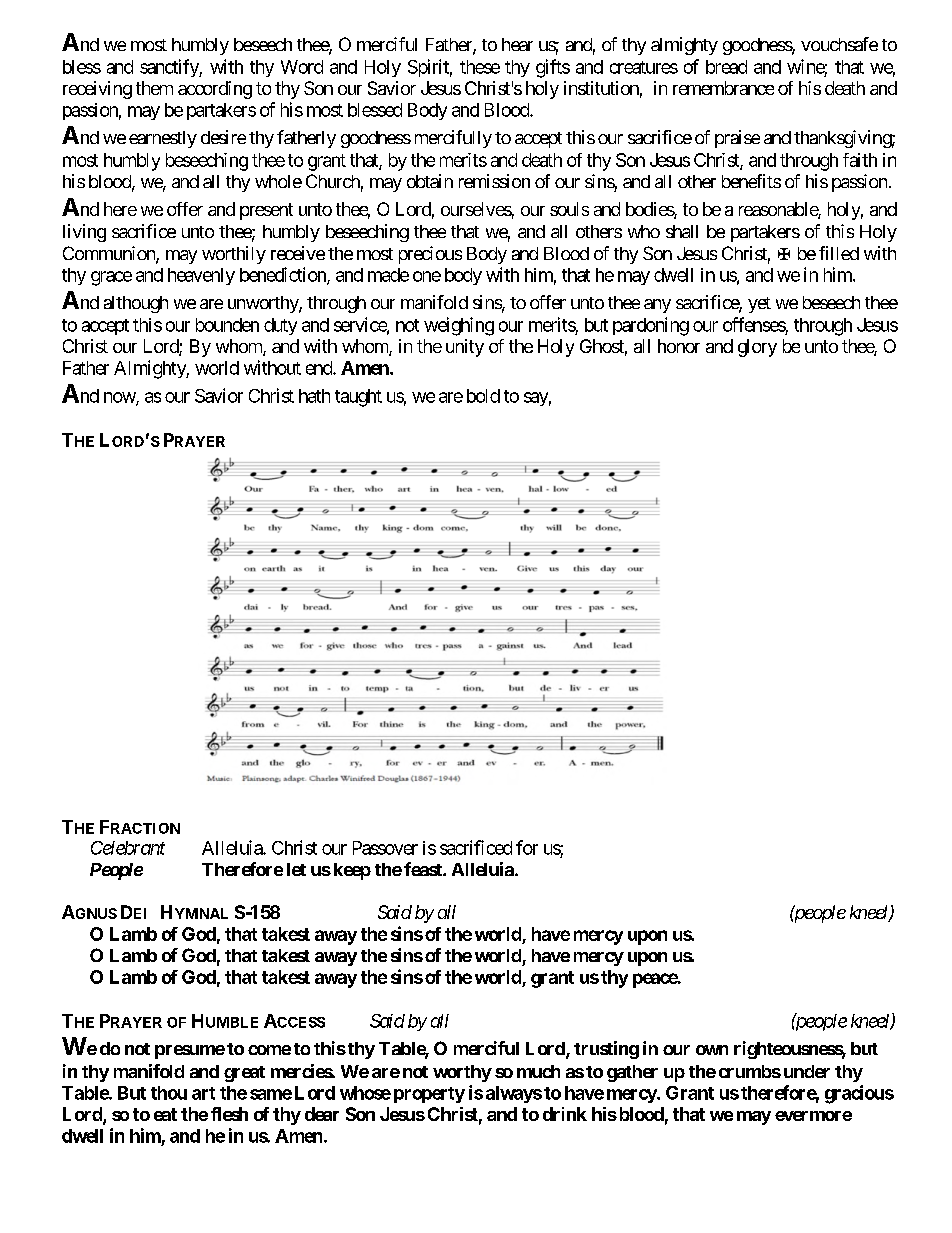  What do you see at coordinates (726, 67) in the image?
I see `bread` at bounding box center [726, 67].
